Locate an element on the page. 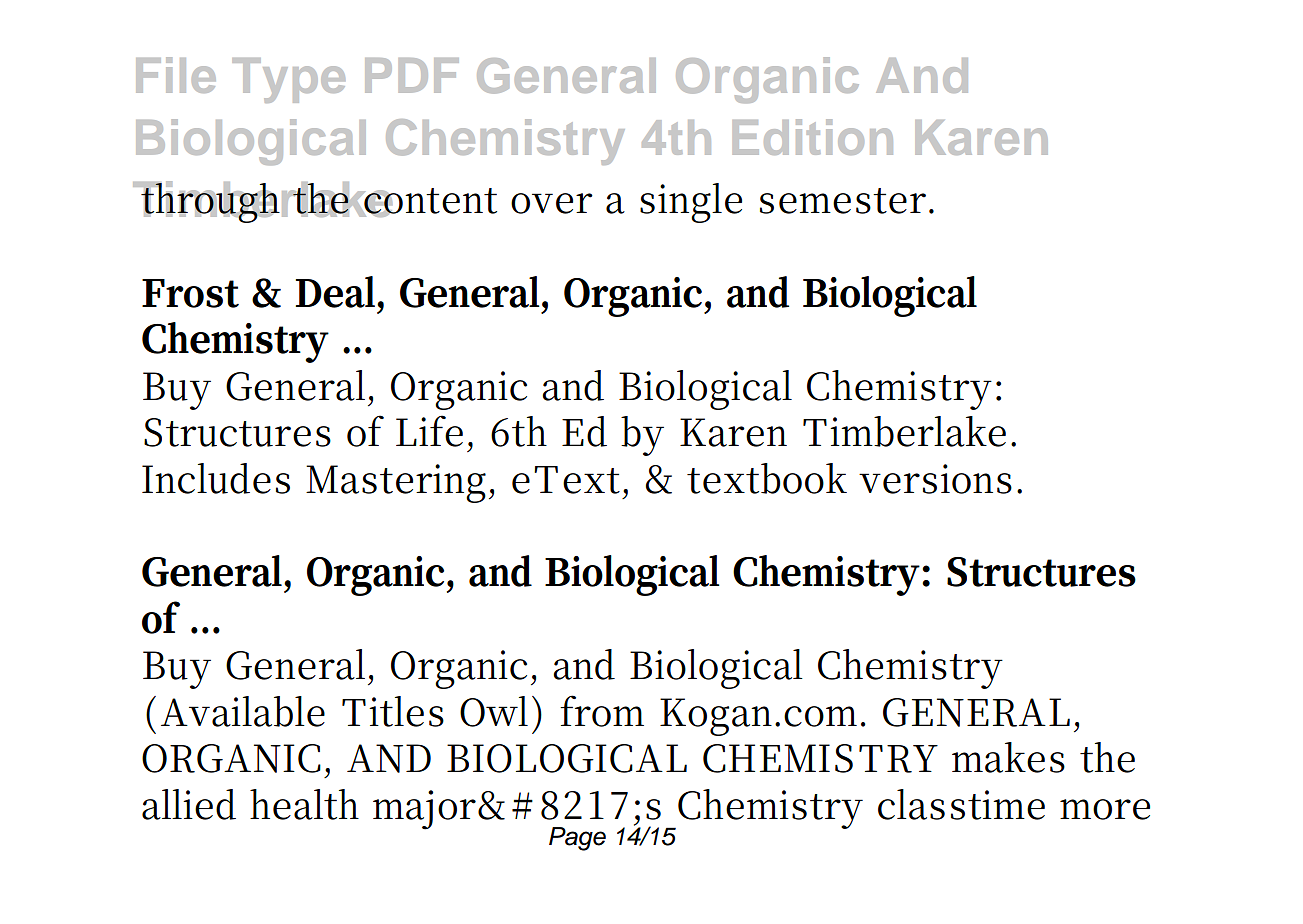  makes is located at coordinates (1008, 757).
